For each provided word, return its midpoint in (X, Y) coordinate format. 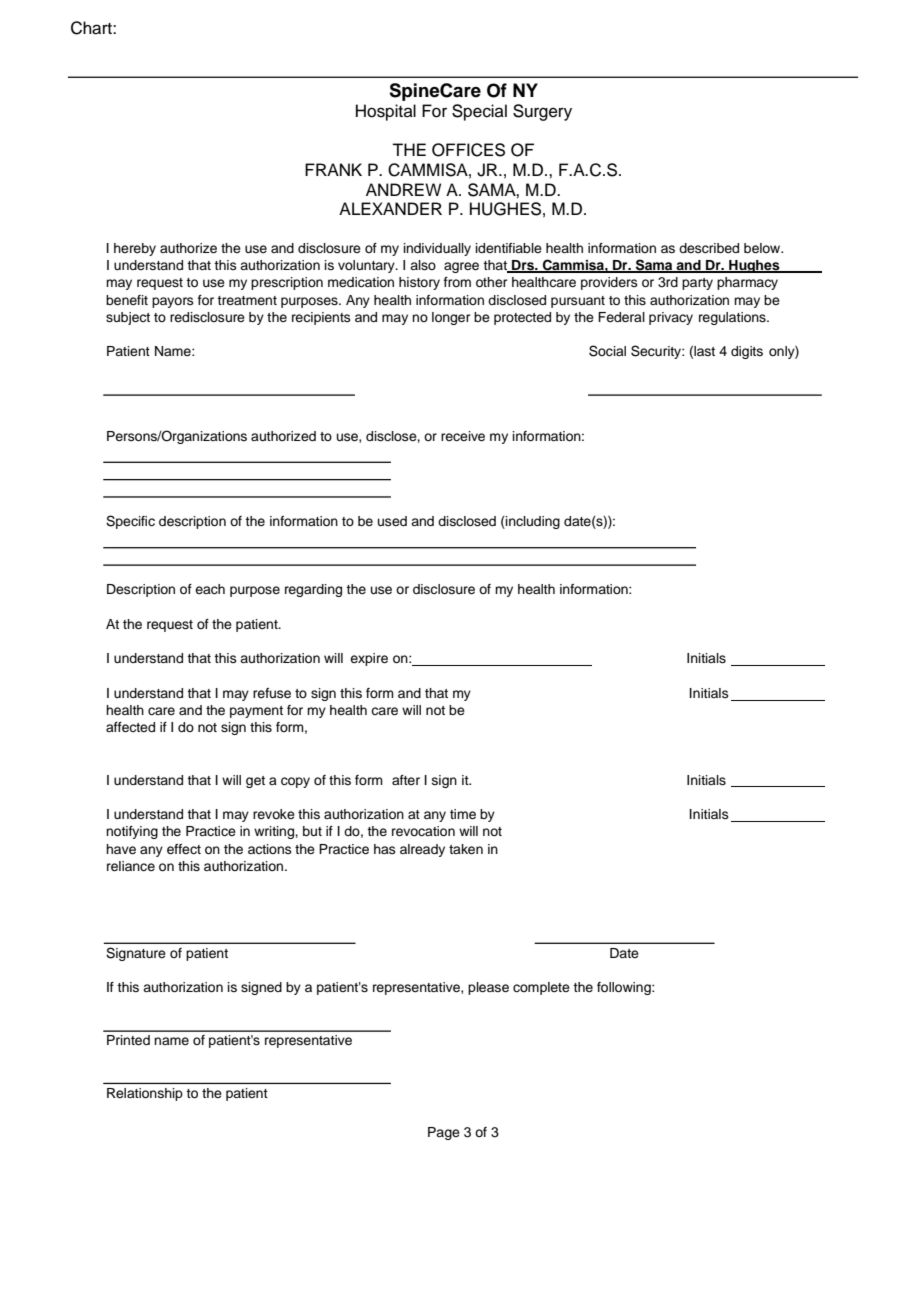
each (210, 589)
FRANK (333, 169)
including (532, 522)
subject (128, 318)
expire (369, 659)
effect (184, 849)
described (709, 248)
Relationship (145, 1094)
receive (463, 436)
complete (541, 988)
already (422, 850)
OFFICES (468, 150)
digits (747, 352)
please (488, 988)
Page (444, 1133)
